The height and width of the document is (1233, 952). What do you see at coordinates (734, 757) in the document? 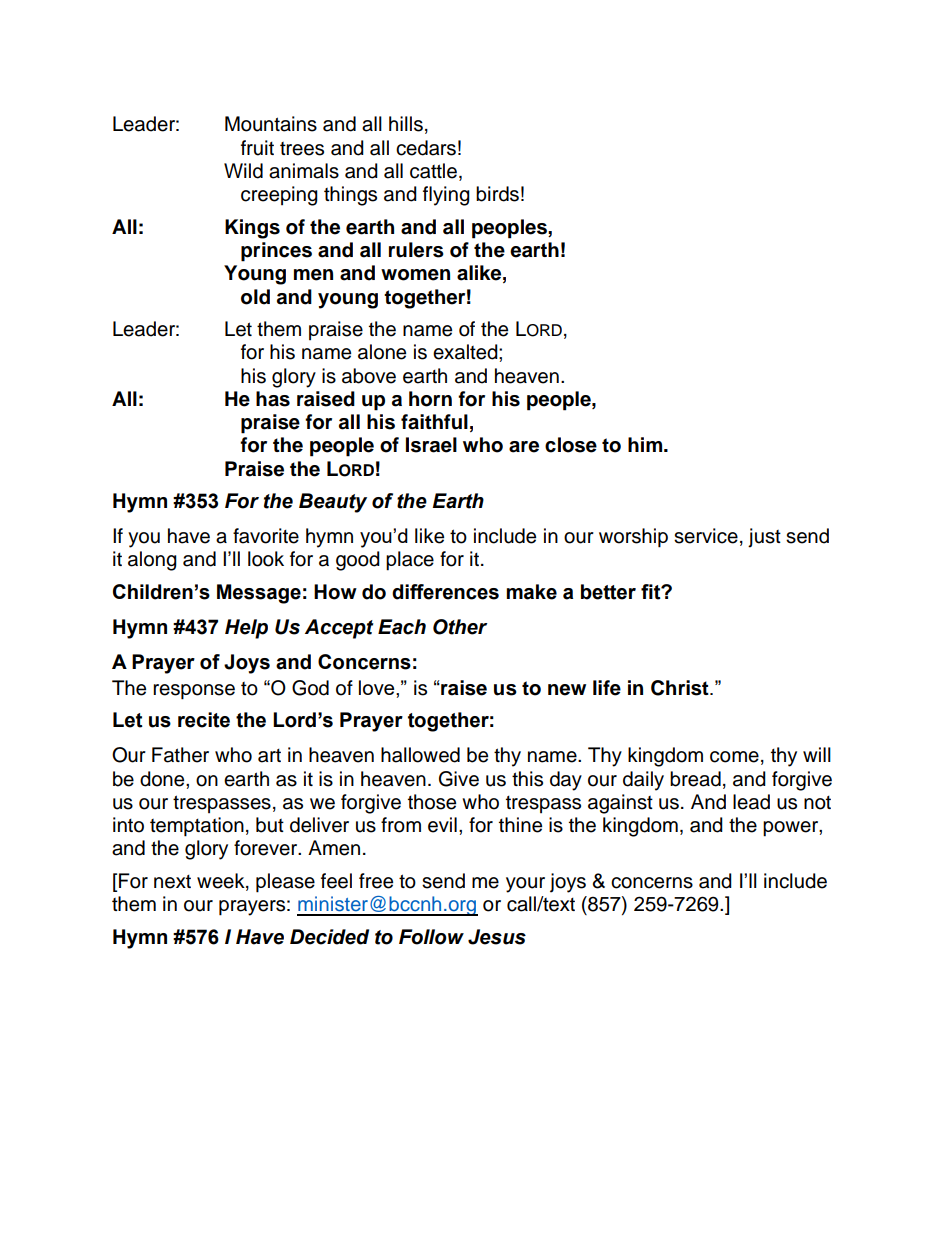
I see `come` at bounding box center [734, 757].
